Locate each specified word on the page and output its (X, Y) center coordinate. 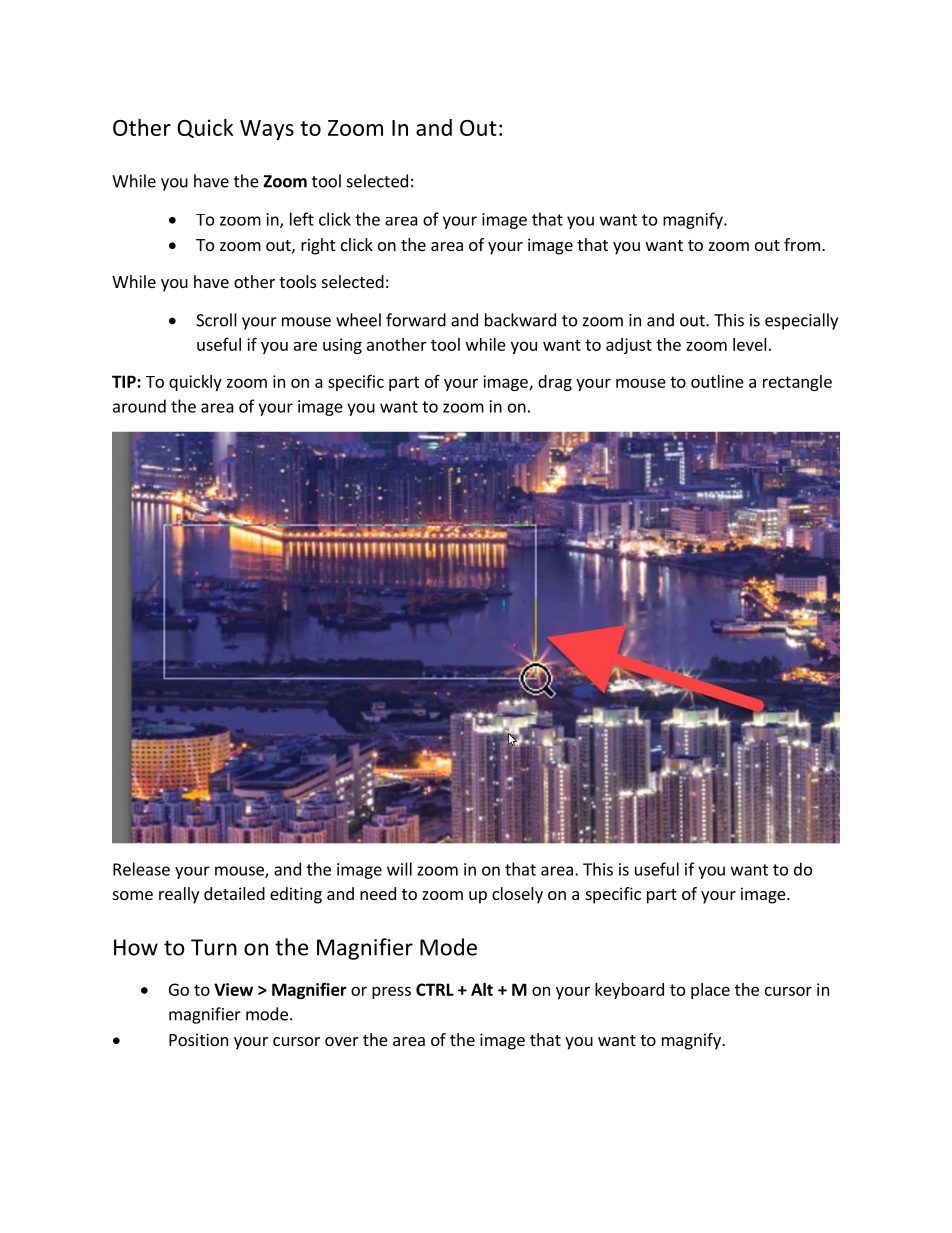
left (302, 219)
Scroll (216, 320)
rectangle (797, 383)
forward (416, 320)
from (802, 244)
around (139, 406)
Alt (482, 989)
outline (717, 381)
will (399, 869)
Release (141, 869)
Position (198, 1039)
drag (555, 383)
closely (517, 895)
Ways (267, 130)
